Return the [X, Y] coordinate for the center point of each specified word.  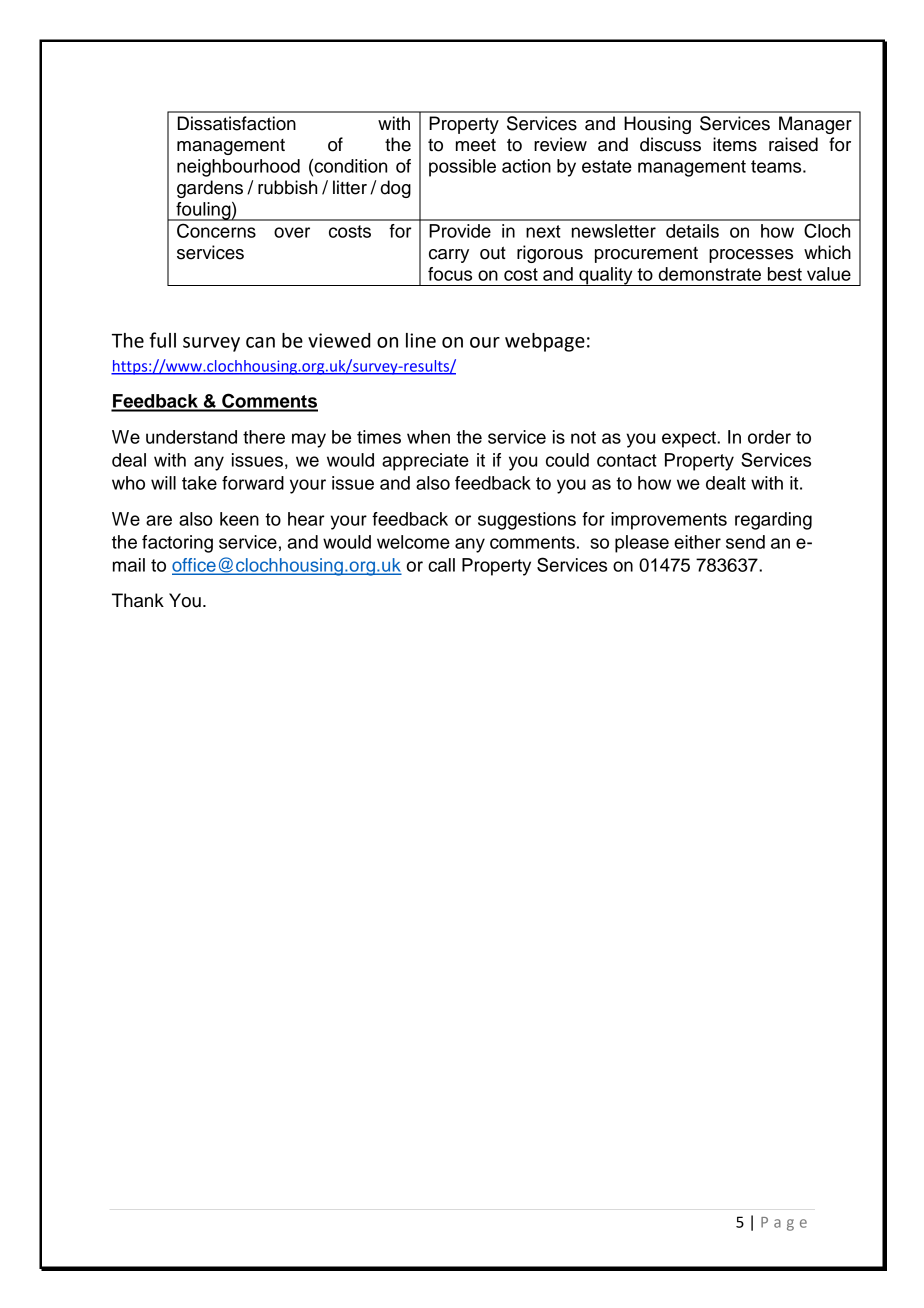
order [769, 437]
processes [751, 256]
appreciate [425, 462]
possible [462, 168]
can [260, 342]
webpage [545, 342]
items [735, 144]
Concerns [216, 230]
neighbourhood [238, 168]
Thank [138, 600]
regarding [773, 521]
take [199, 483]
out [493, 253]
